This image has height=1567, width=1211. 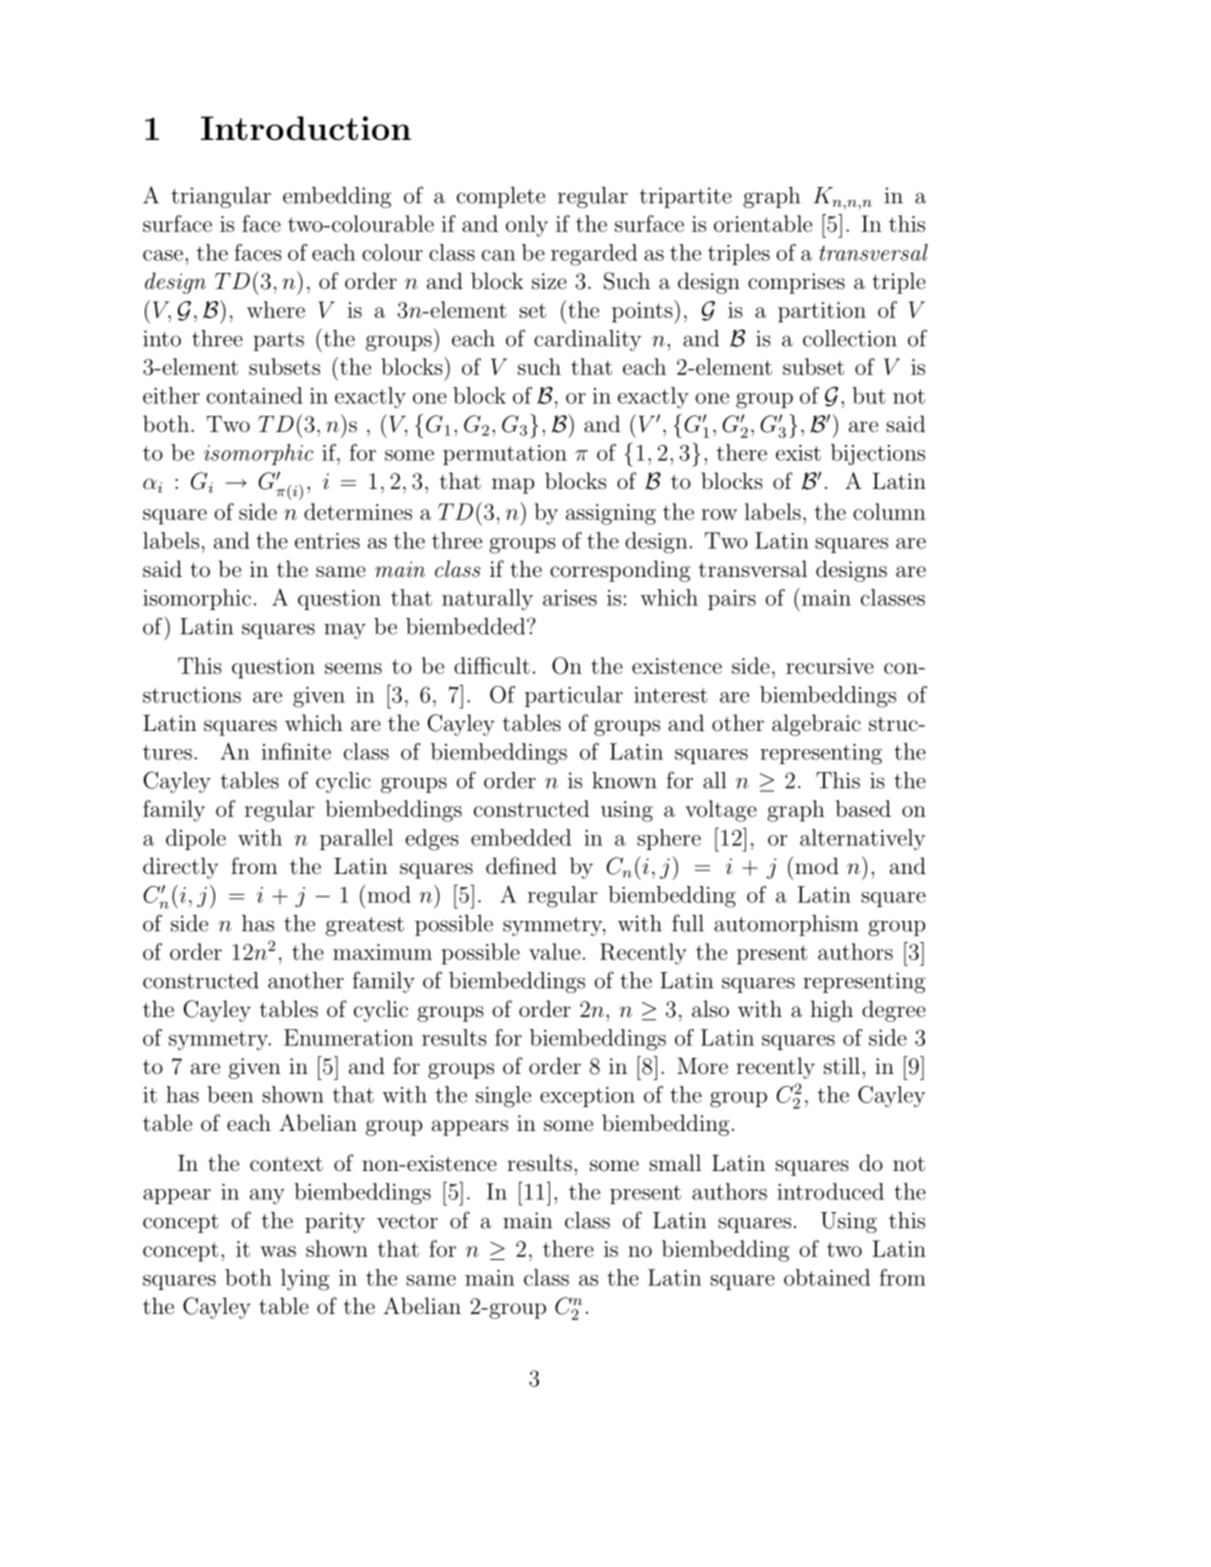 What do you see at coordinates (889, 511) in the image?
I see `column` at bounding box center [889, 511].
